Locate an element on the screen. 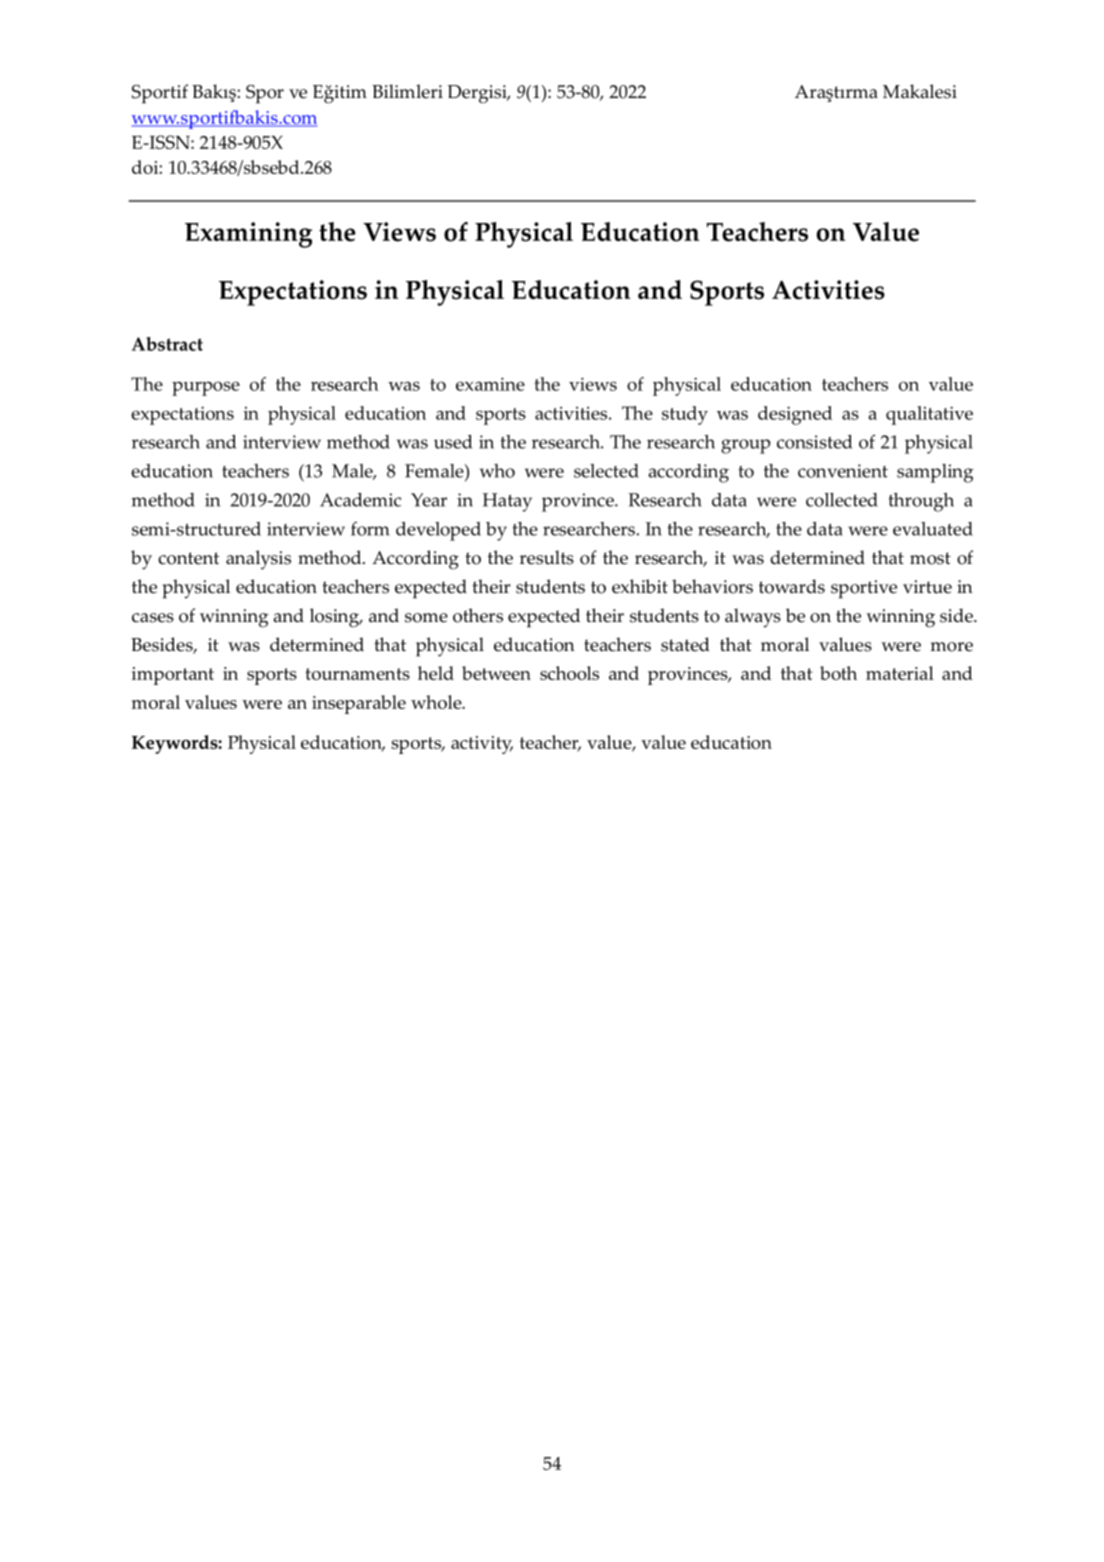 This screenshot has height=1562, width=1104. qualitative is located at coordinates (929, 415).
